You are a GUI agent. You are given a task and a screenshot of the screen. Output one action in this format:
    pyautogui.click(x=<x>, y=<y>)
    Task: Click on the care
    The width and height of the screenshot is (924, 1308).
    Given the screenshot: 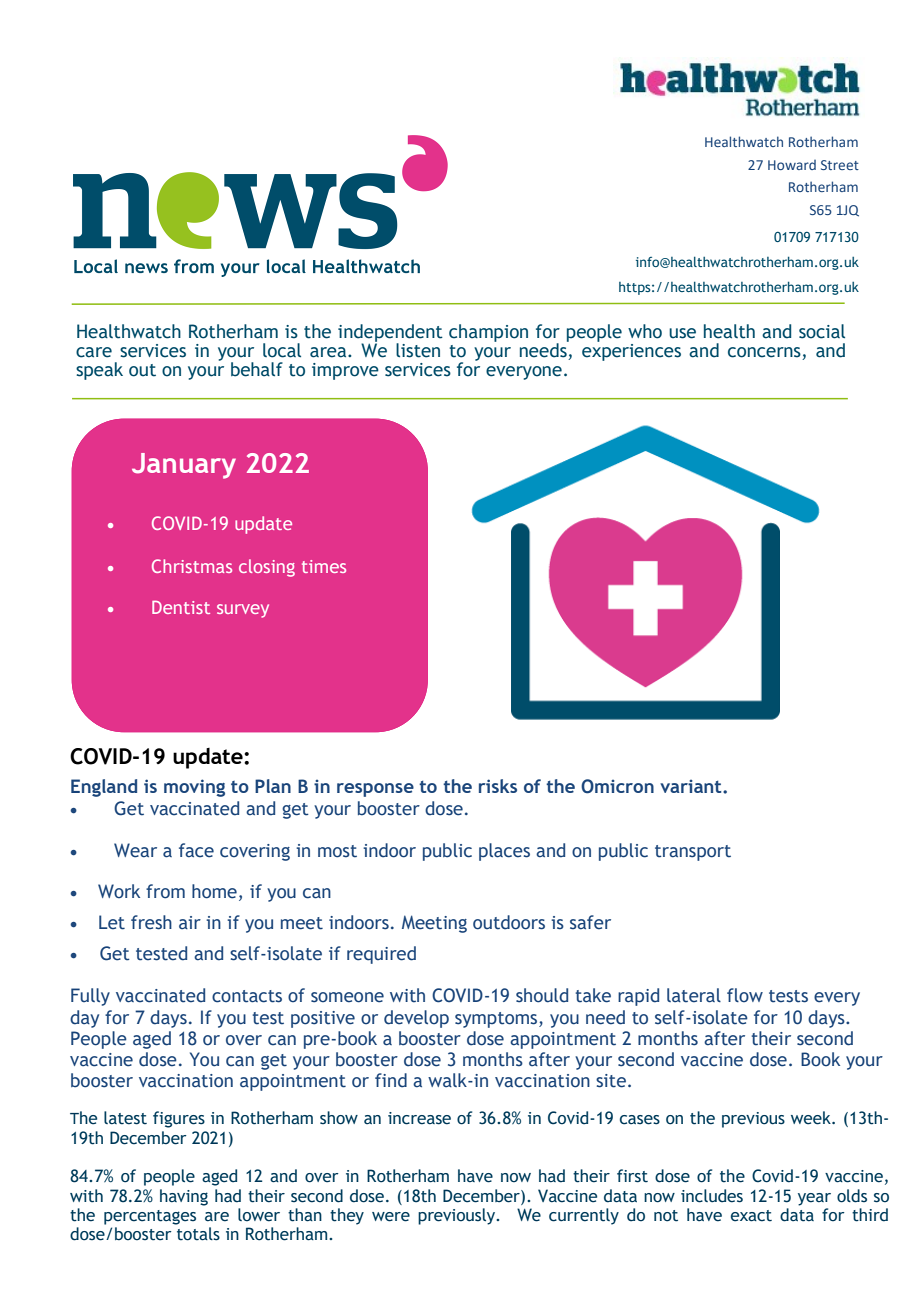 What is the action you would take?
    pyautogui.click(x=94, y=352)
